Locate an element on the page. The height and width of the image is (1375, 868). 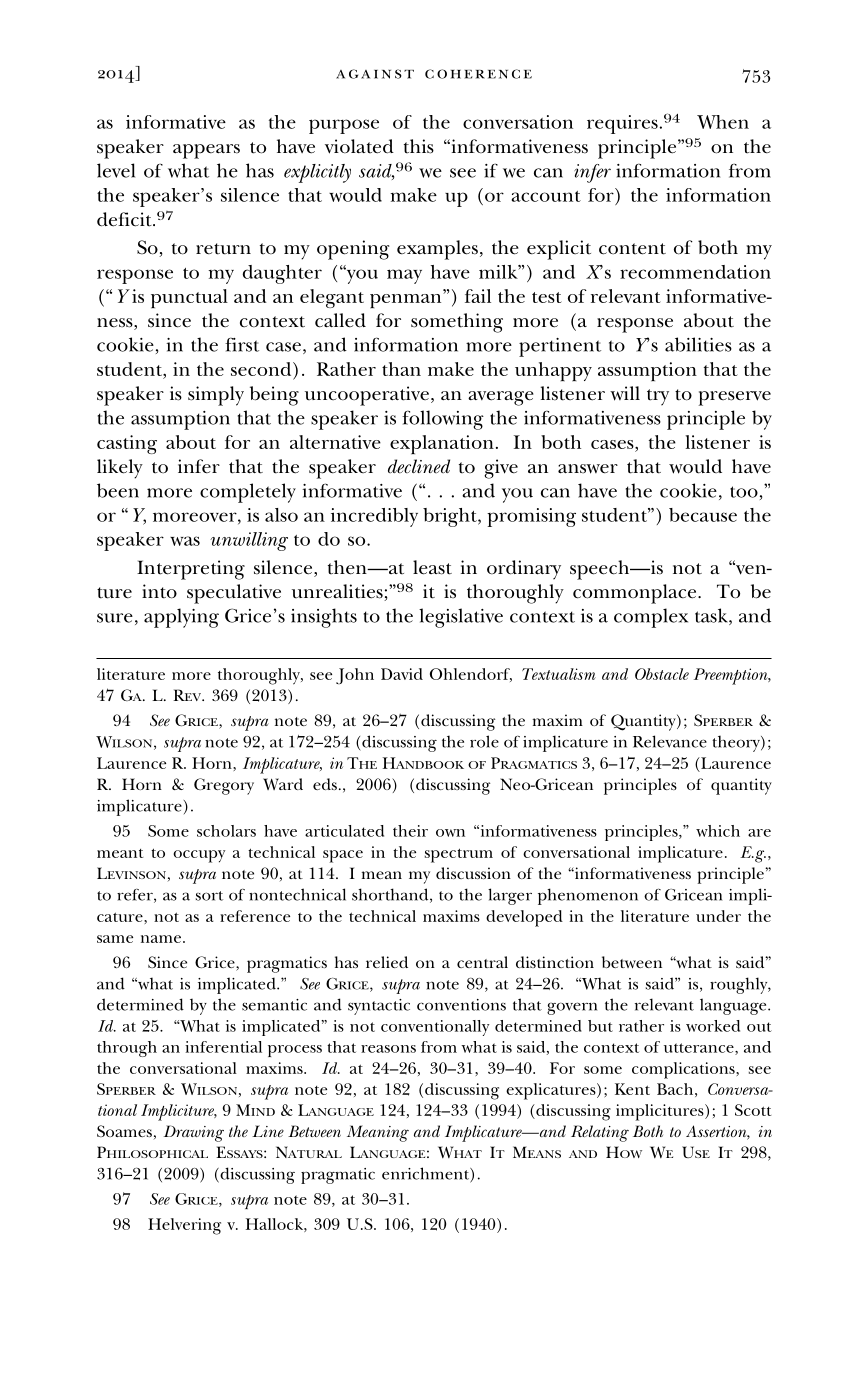
complications is located at coordinates (684, 1070).
